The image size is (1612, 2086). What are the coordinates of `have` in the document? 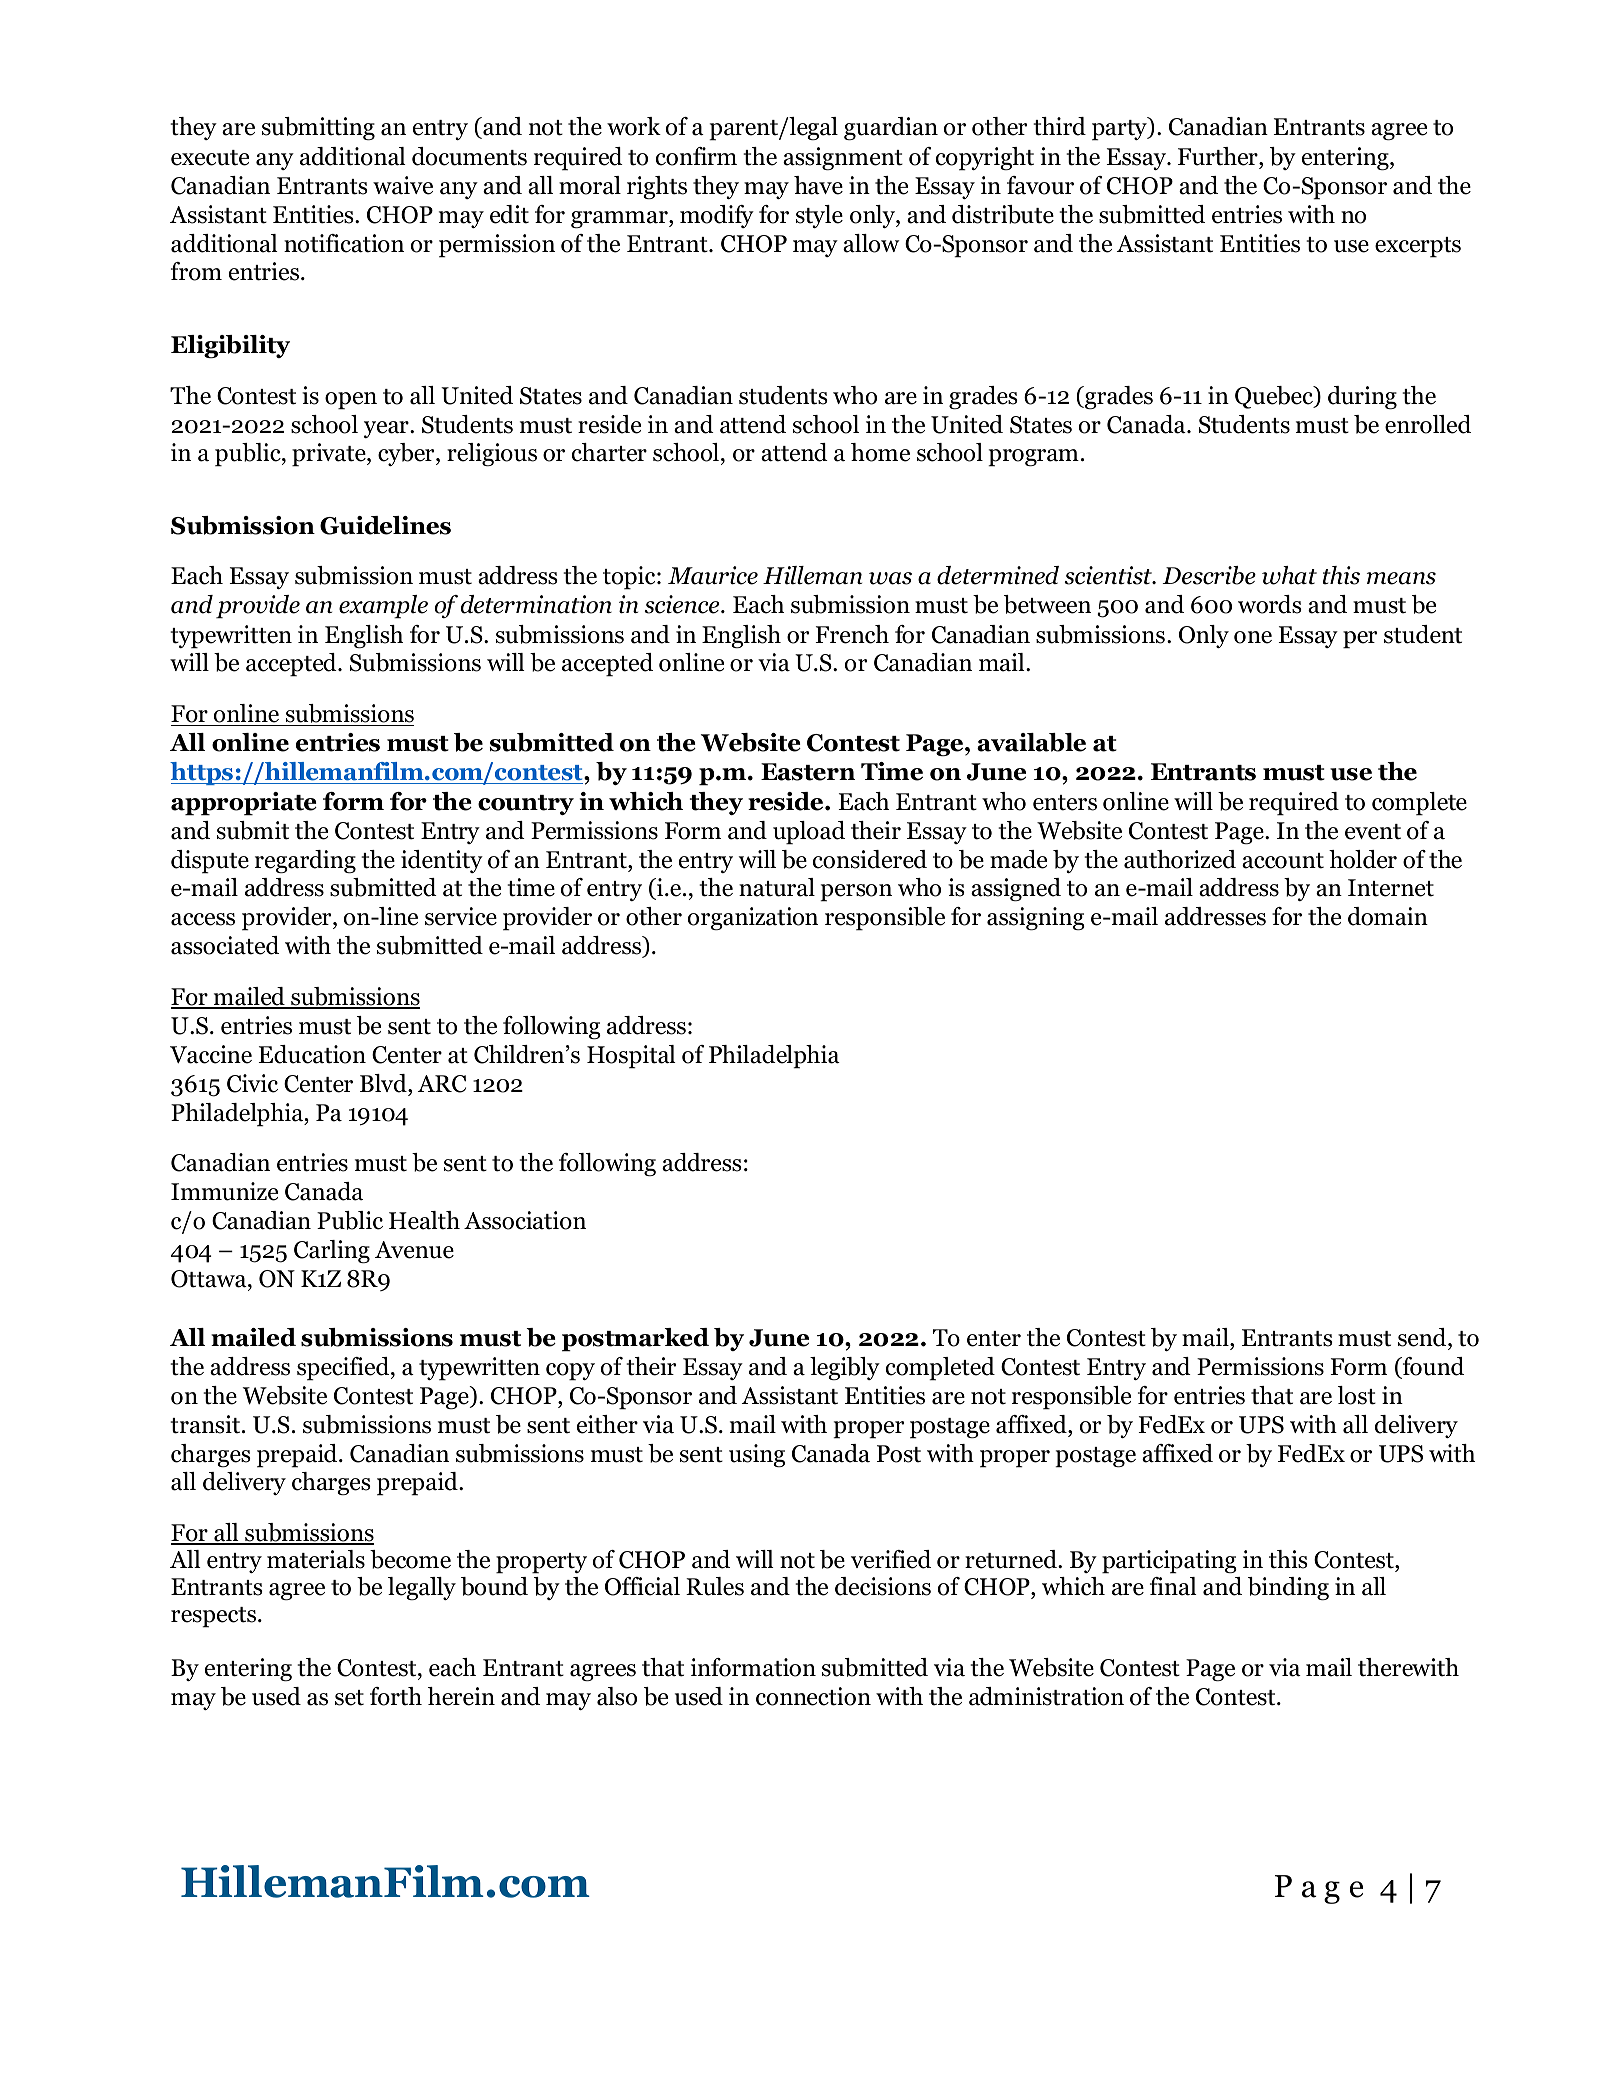 It's located at (818, 185).
